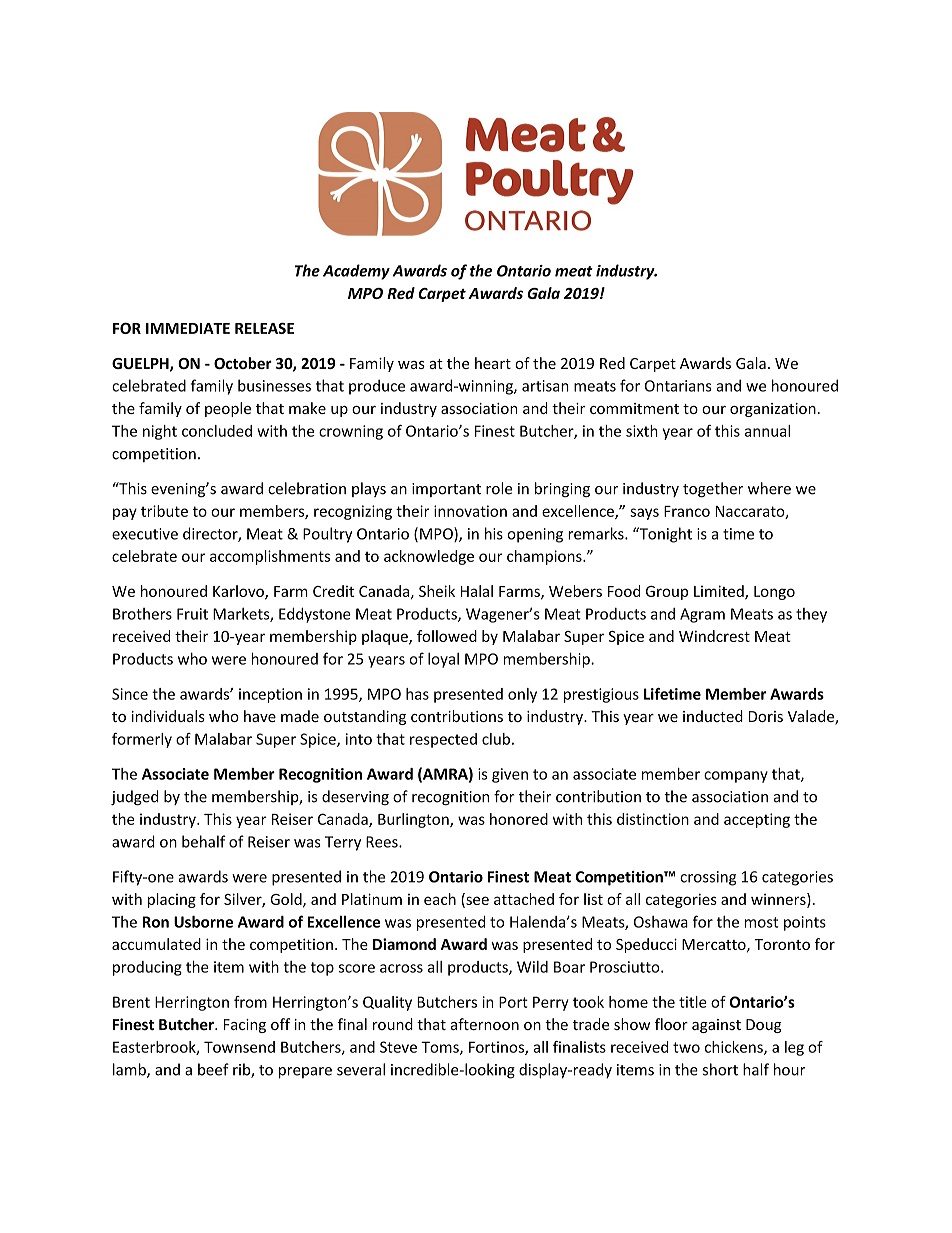 The width and height of the screenshot is (952, 1233). What do you see at coordinates (441, 1048) in the screenshot?
I see `Toms` at bounding box center [441, 1048].
